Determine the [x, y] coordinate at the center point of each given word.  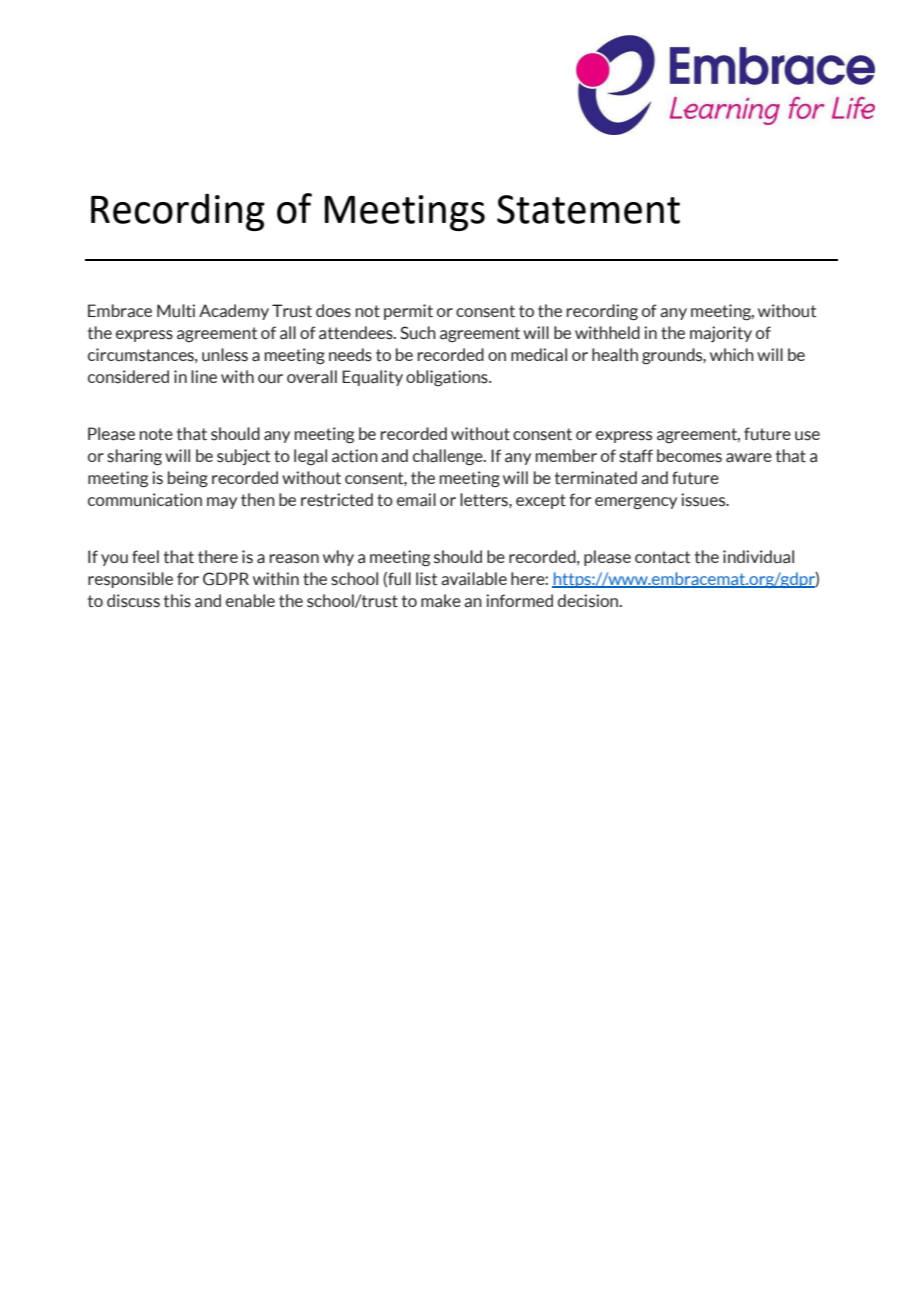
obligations [448, 378]
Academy [234, 312]
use [807, 436]
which [732, 354]
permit [408, 312]
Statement [588, 209]
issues [704, 500]
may [222, 503]
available [474, 579]
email [416, 500]
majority [721, 334]
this [177, 601]
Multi [176, 311]
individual [758, 557]
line [204, 376]
